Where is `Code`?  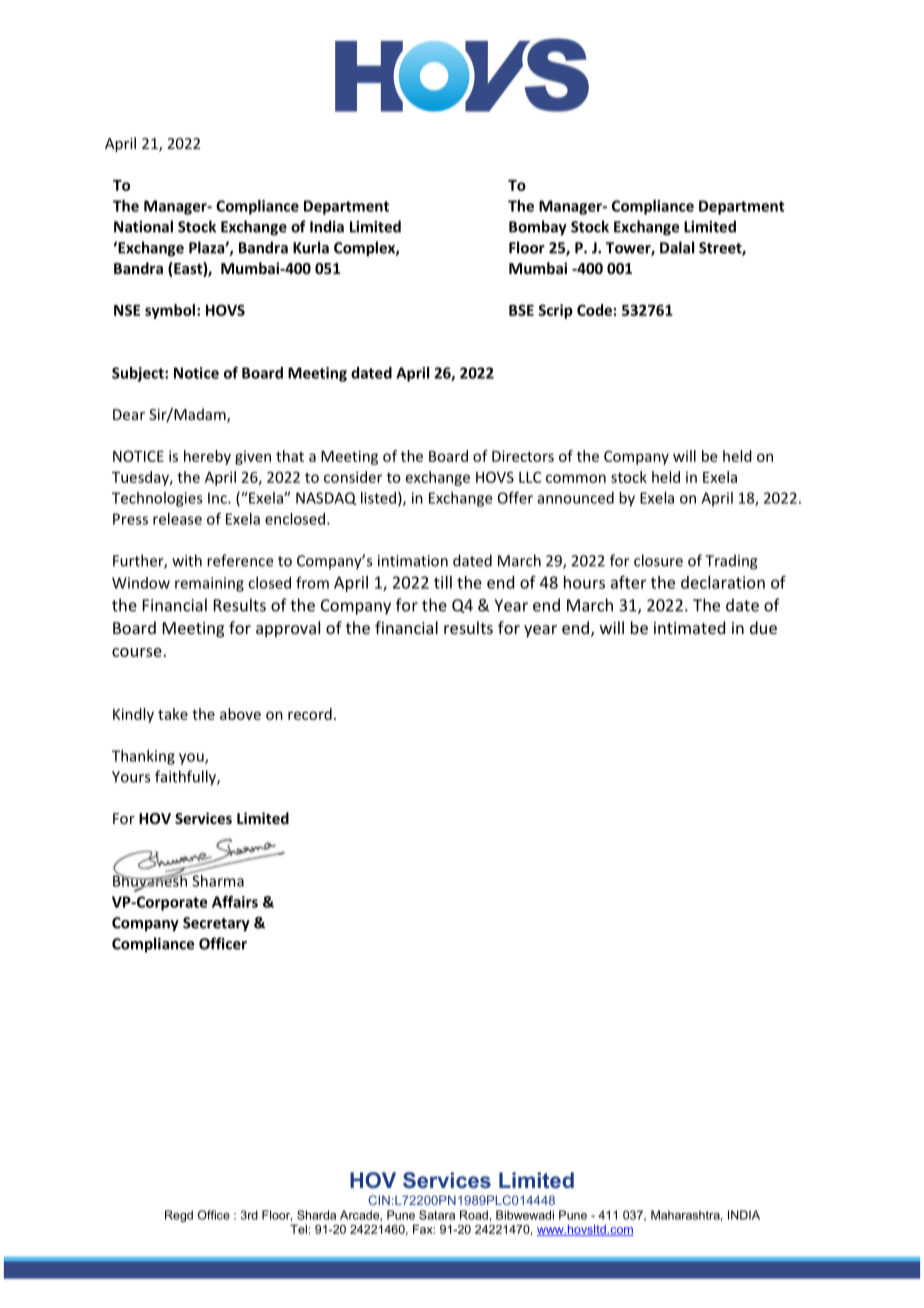 Code is located at coordinates (594, 310).
